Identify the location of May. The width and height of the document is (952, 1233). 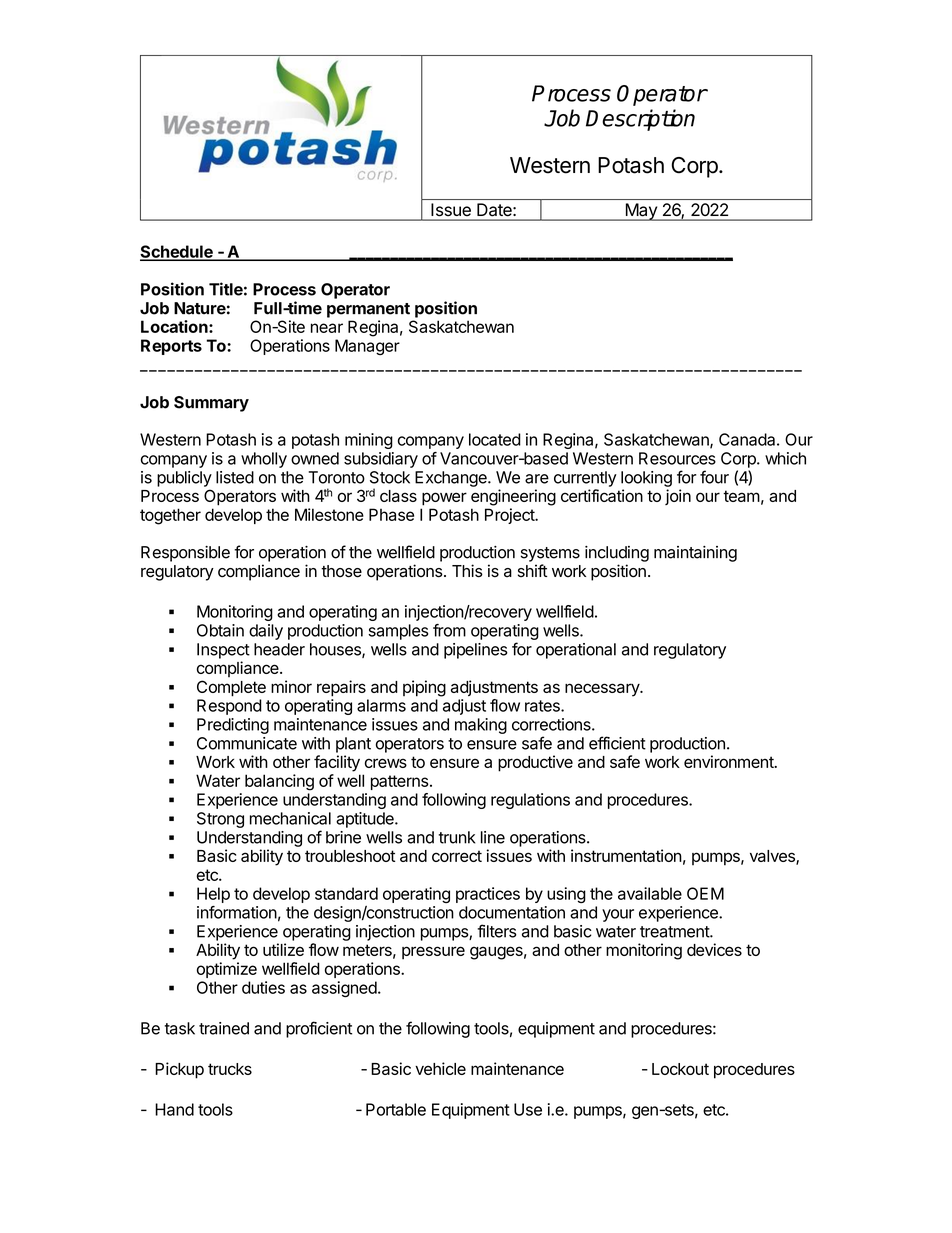
(641, 212).
